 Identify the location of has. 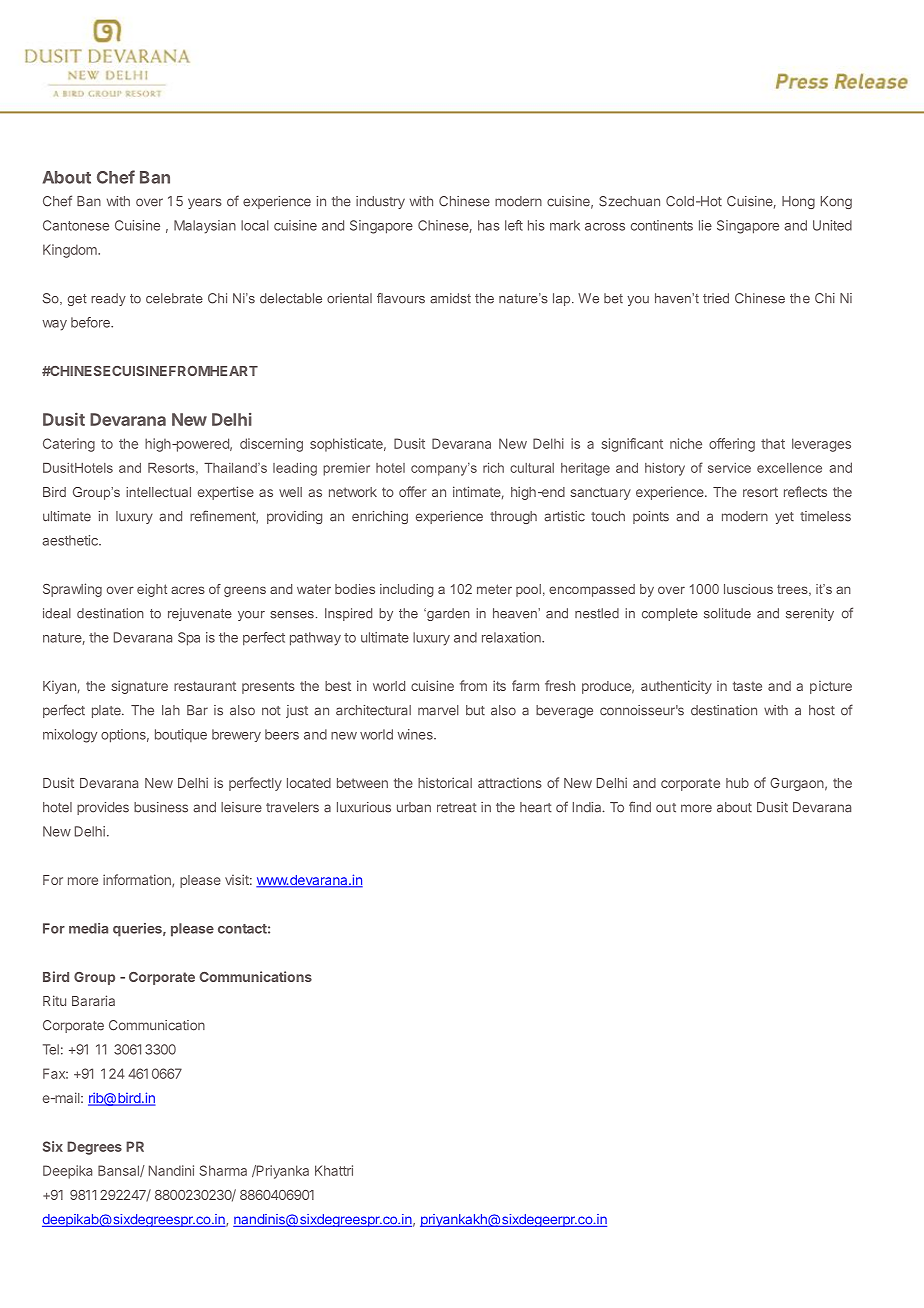
(489, 225).
